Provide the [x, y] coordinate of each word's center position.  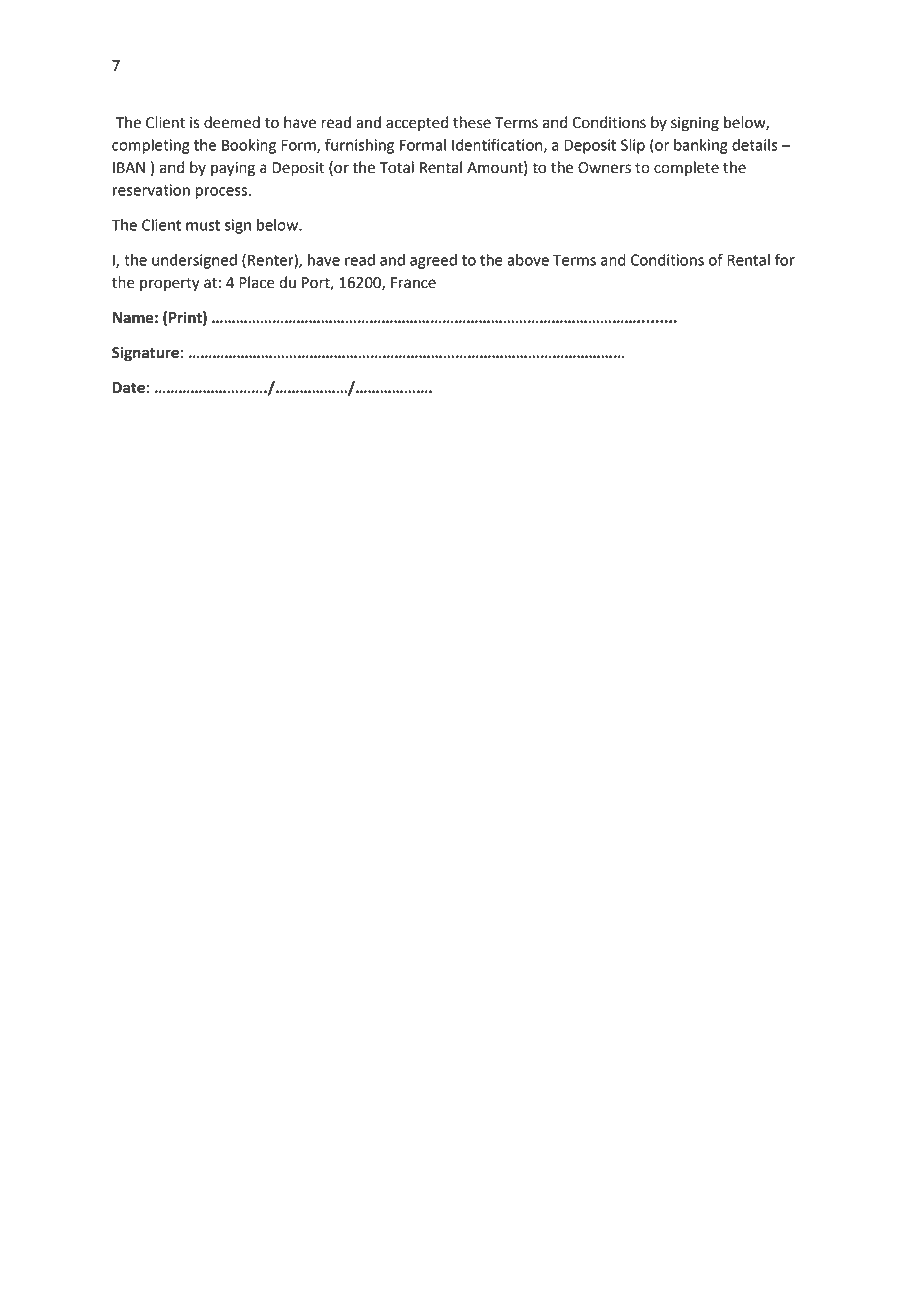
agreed [433, 261]
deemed [232, 122]
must [203, 225]
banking [701, 146]
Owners [604, 168]
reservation [151, 190]
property [170, 284]
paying [233, 169]
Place [257, 282]
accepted [417, 123]
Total [396, 167]
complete [686, 169]
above [528, 260]
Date [129, 388]
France [413, 283]
